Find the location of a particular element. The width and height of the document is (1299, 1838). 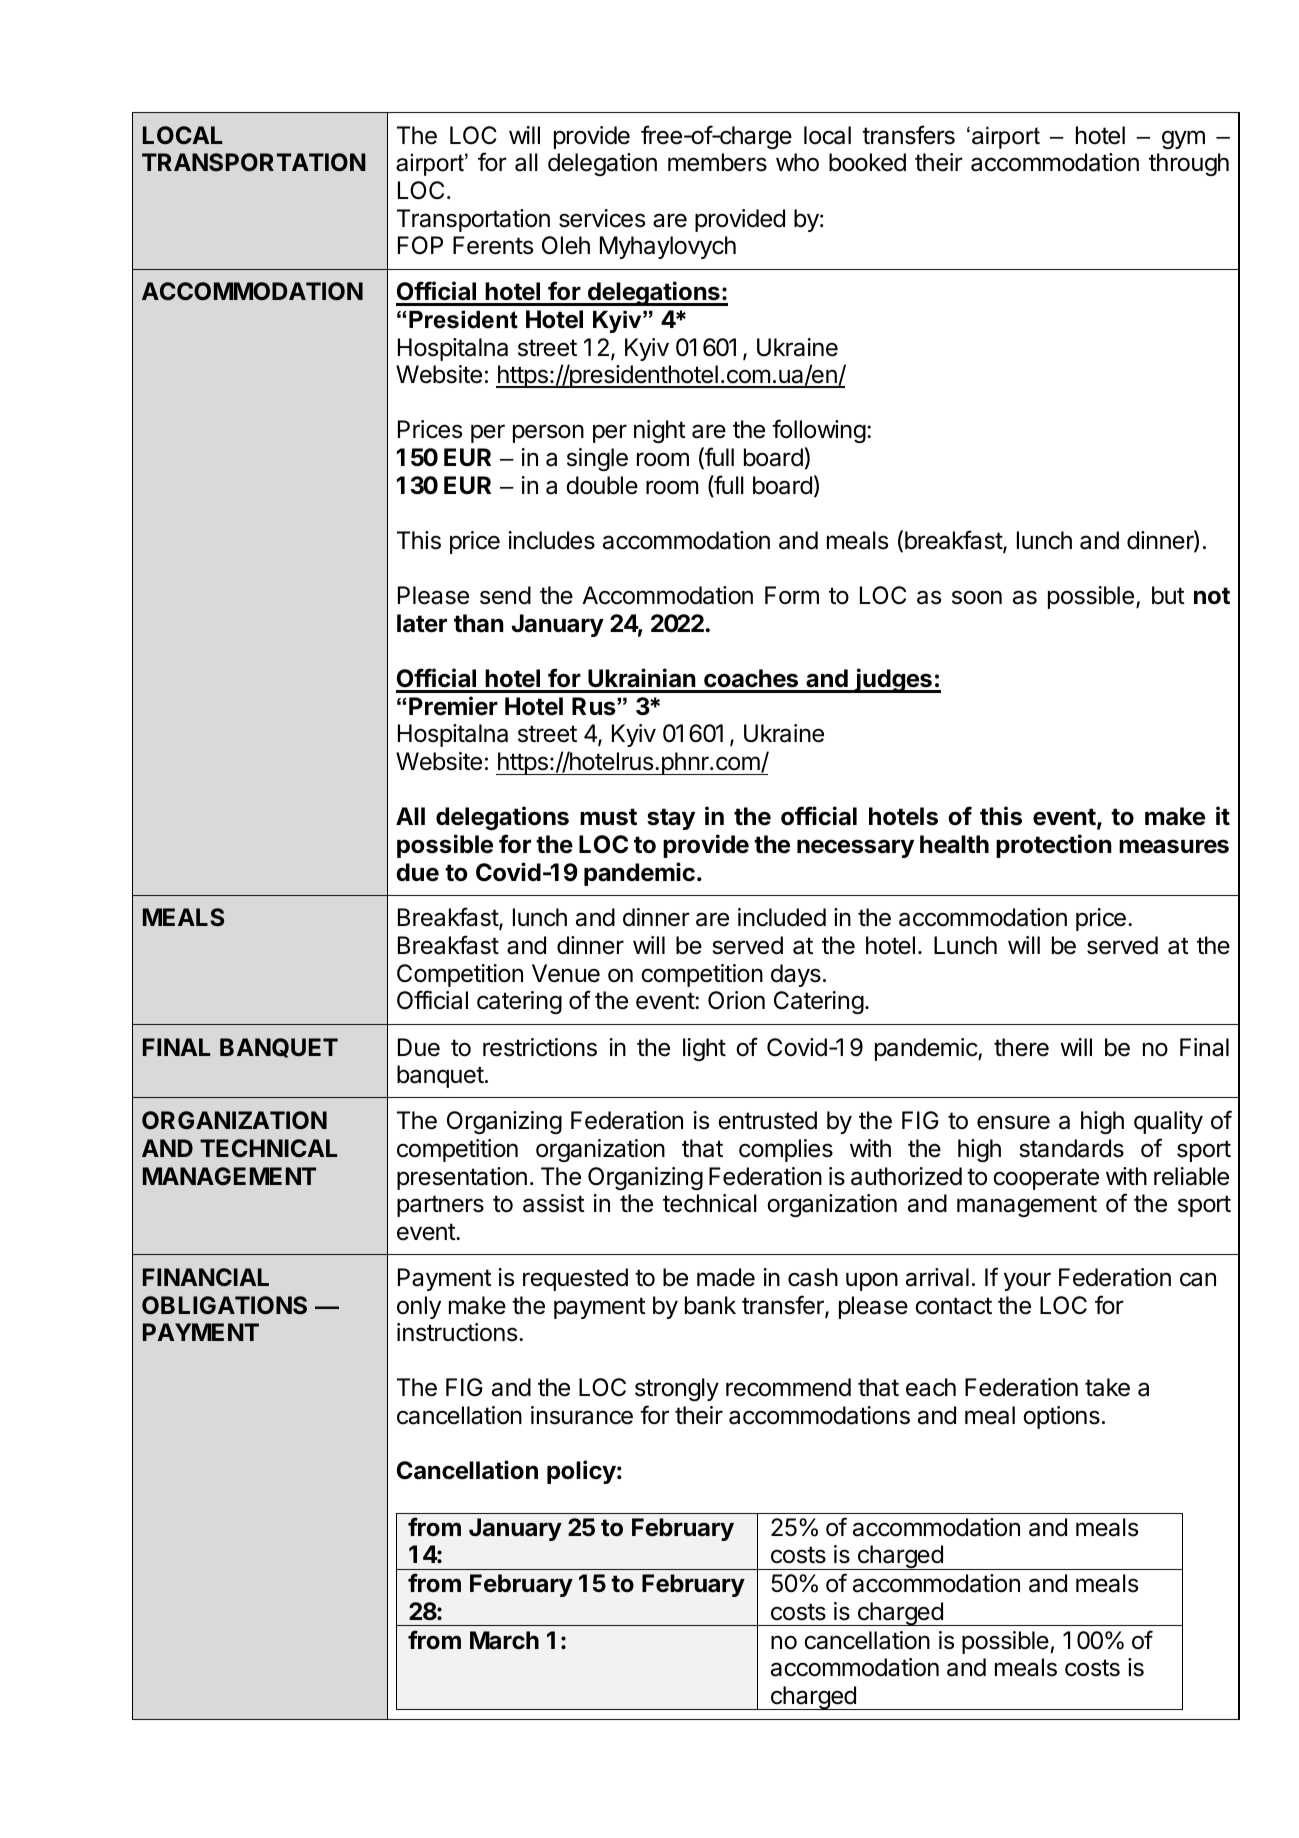

partners is located at coordinates (440, 1206).
